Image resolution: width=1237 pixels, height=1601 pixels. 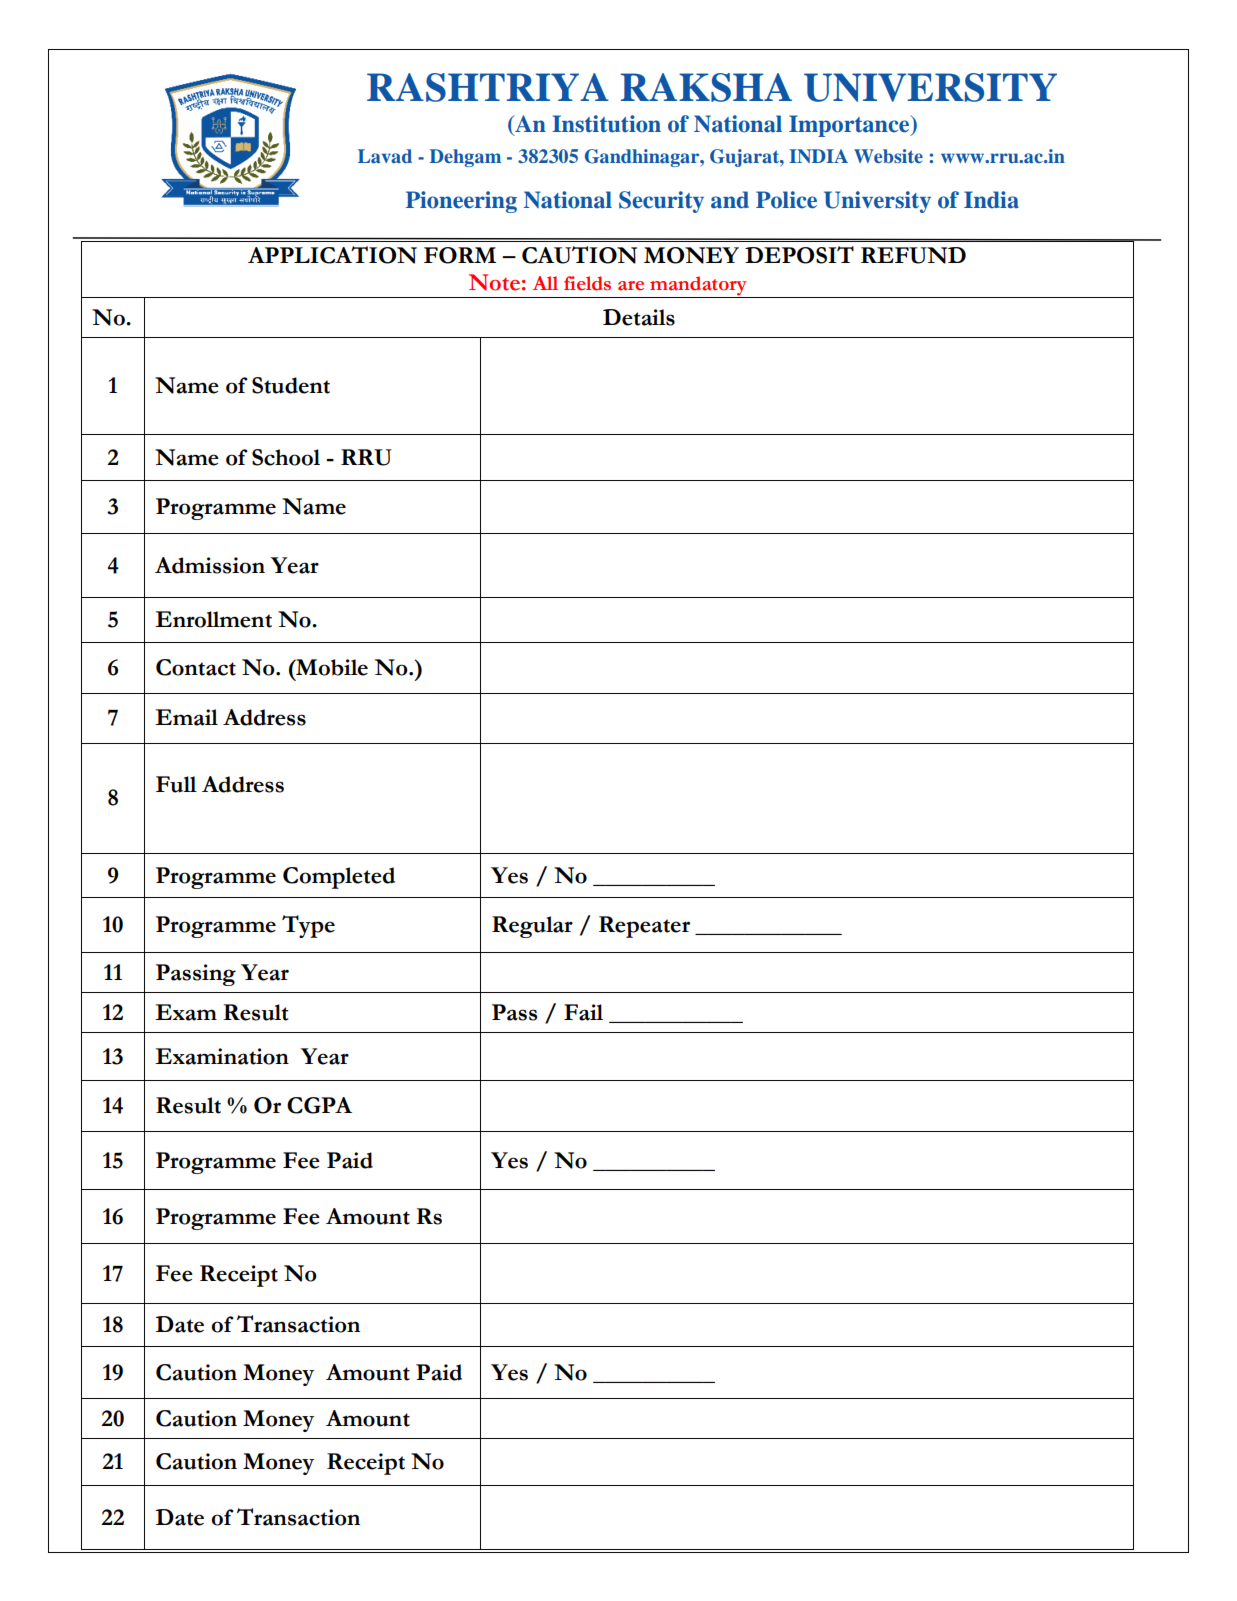 What do you see at coordinates (583, 1012) in the screenshot?
I see `Fail` at bounding box center [583, 1012].
